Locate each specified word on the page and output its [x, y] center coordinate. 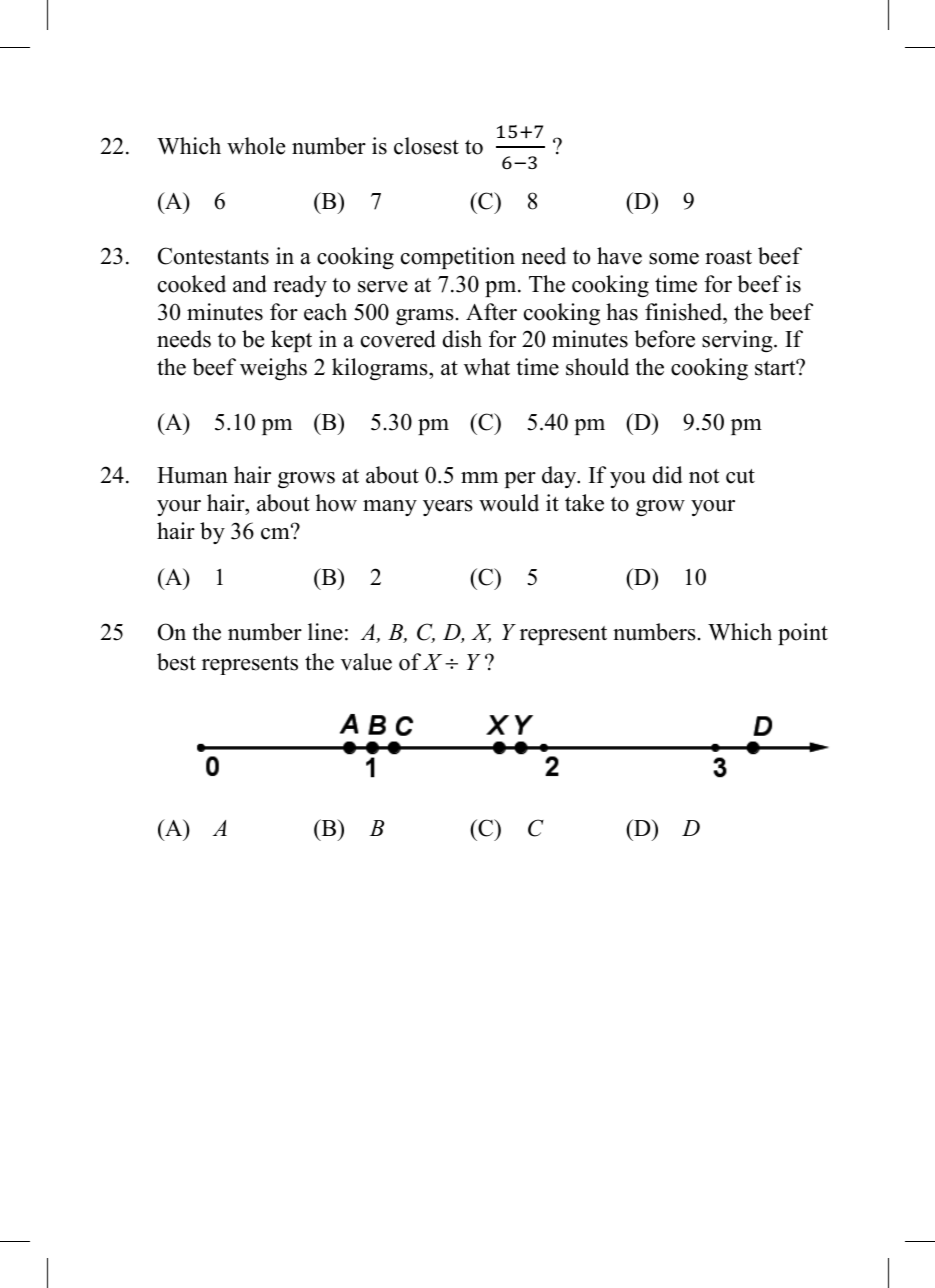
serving [738, 341]
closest [426, 146]
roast [728, 257]
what [487, 367]
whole [256, 146]
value [366, 662]
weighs [273, 369]
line [325, 632]
